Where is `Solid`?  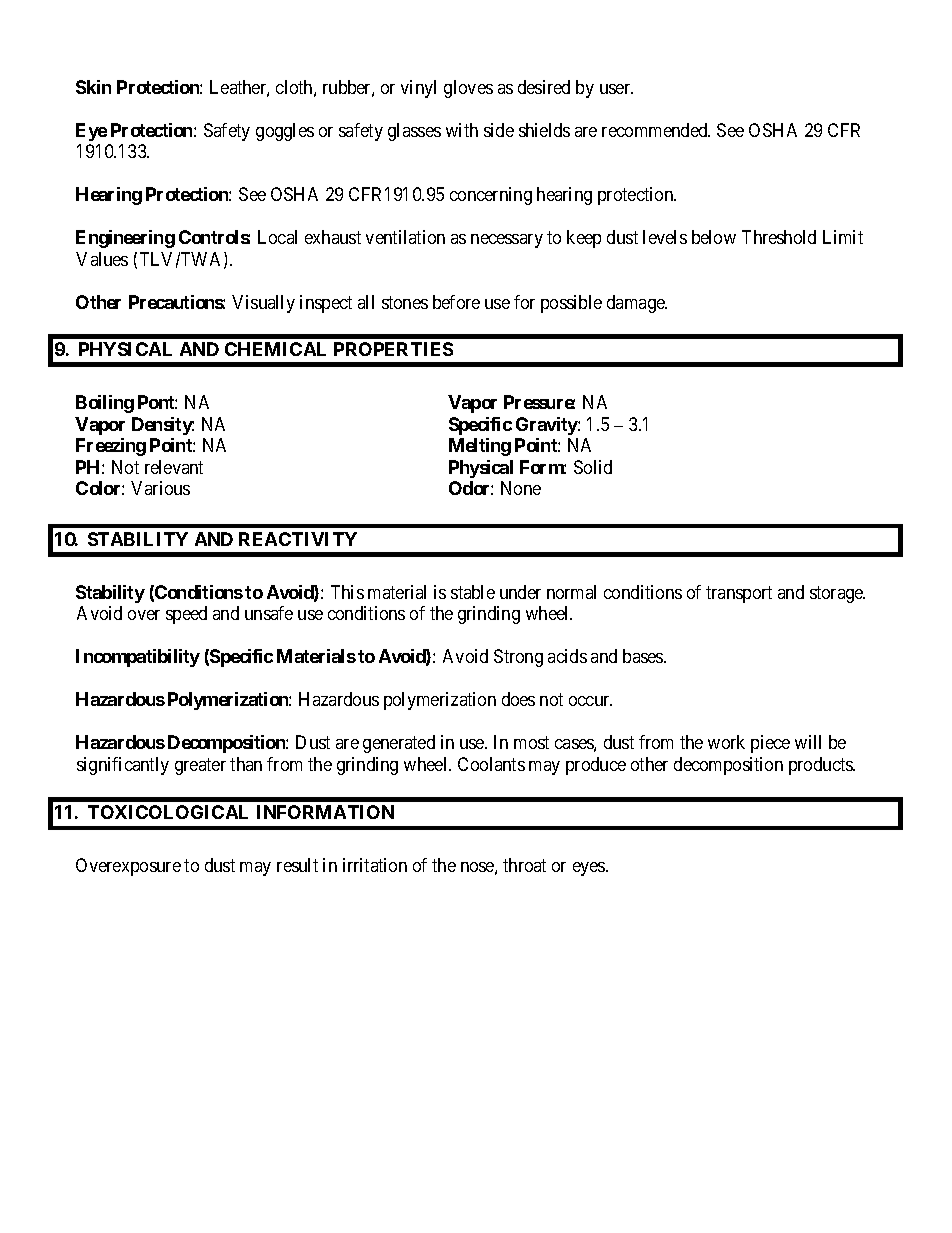 Solid is located at coordinates (593, 467).
